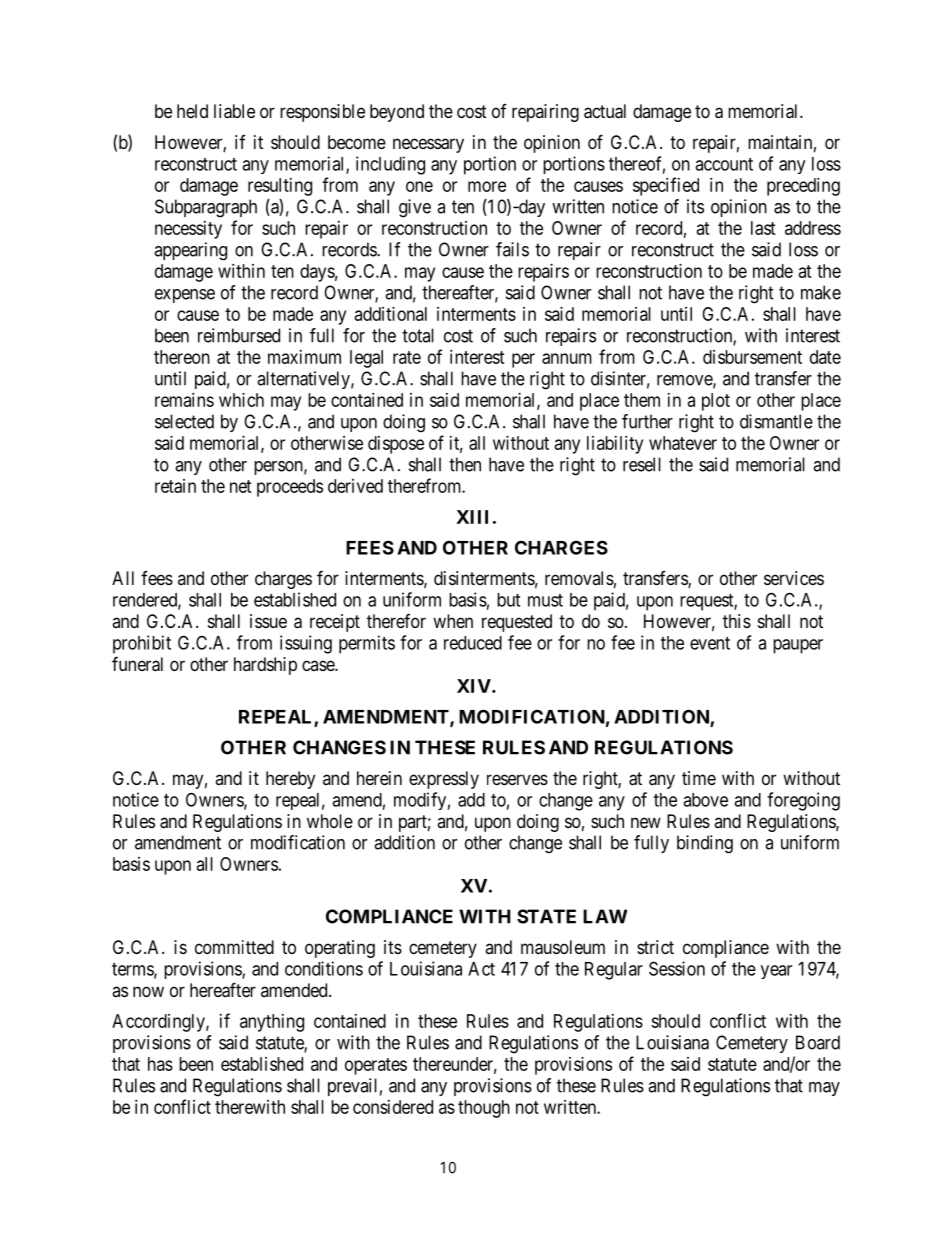  What do you see at coordinates (484, 1109) in the screenshot?
I see `though` at bounding box center [484, 1109].
